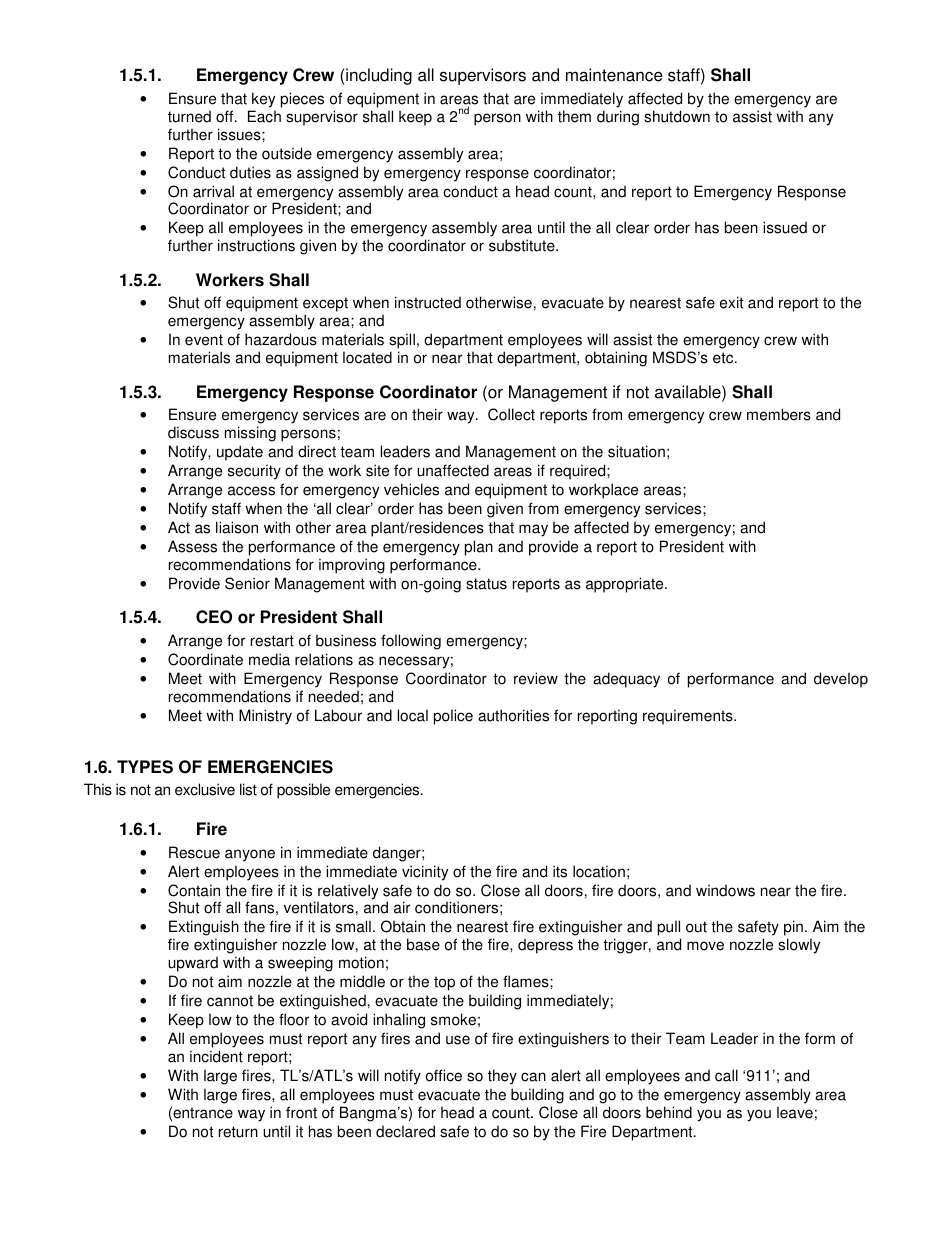 Image resolution: width=952 pixels, height=1233 pixels. I want to click on status, so click(486, 584).
